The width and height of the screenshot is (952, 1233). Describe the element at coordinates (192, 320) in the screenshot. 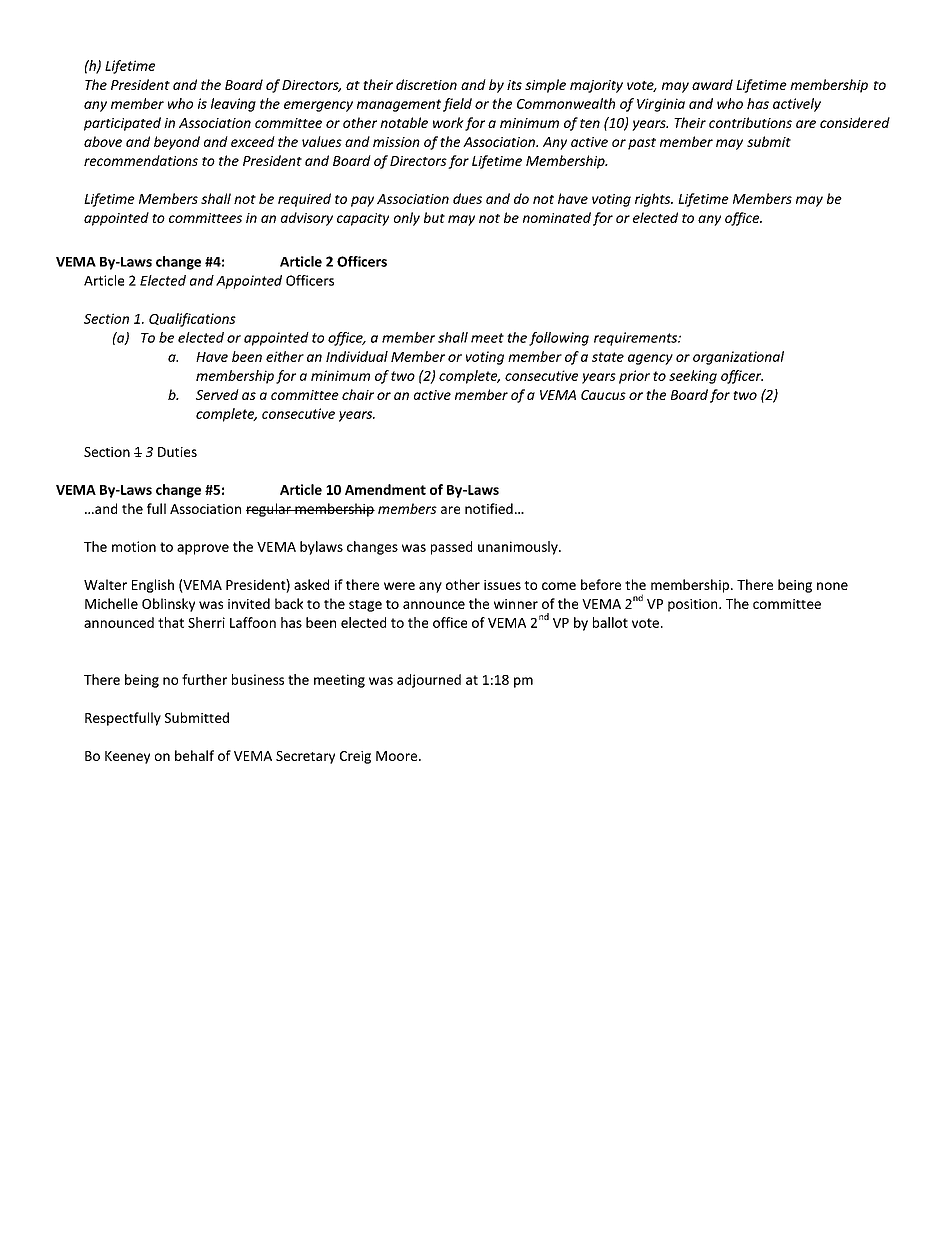

I see `Qualifications` at that location.
